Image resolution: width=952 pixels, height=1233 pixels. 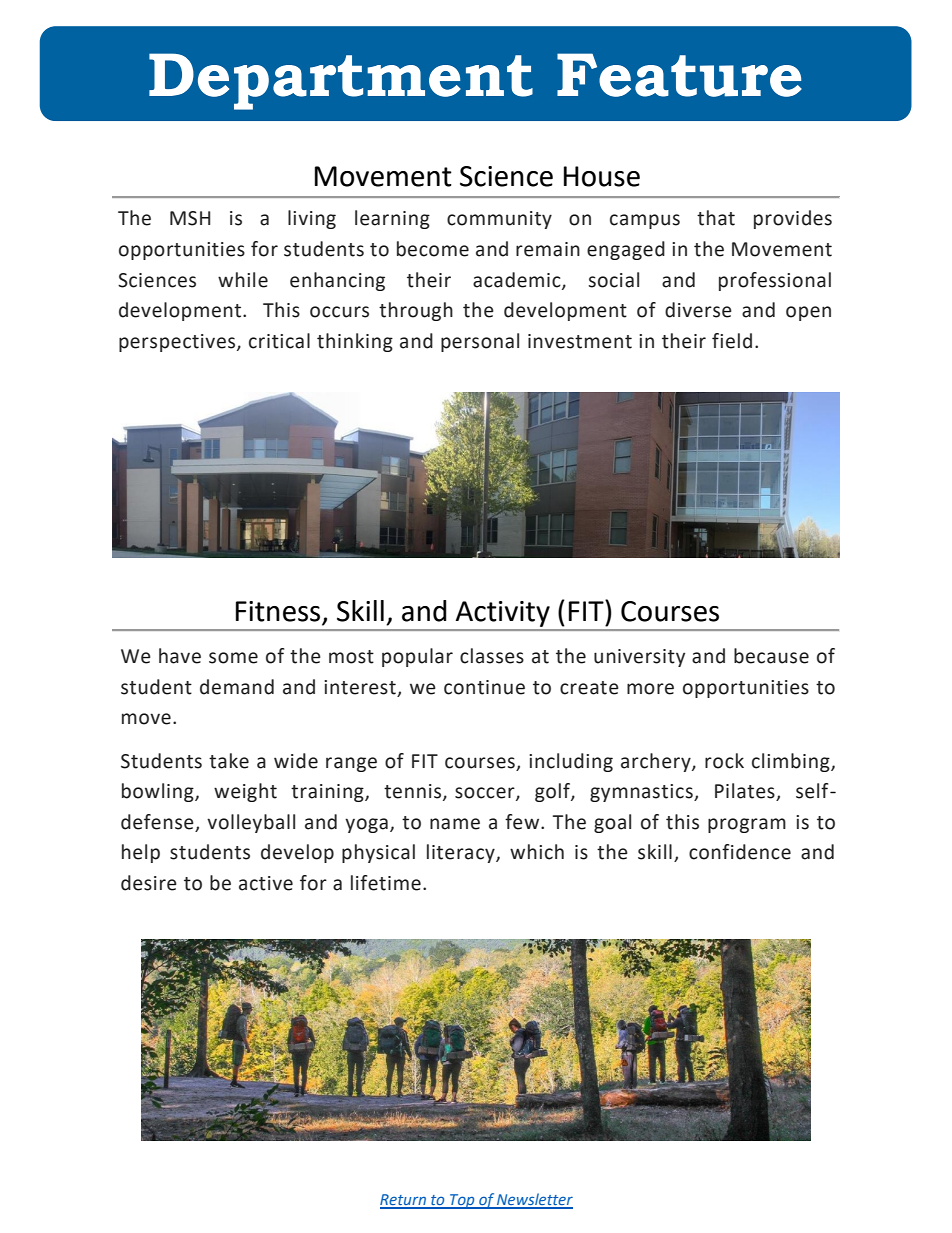 I want to click on field, so click(x=732, y=341).
